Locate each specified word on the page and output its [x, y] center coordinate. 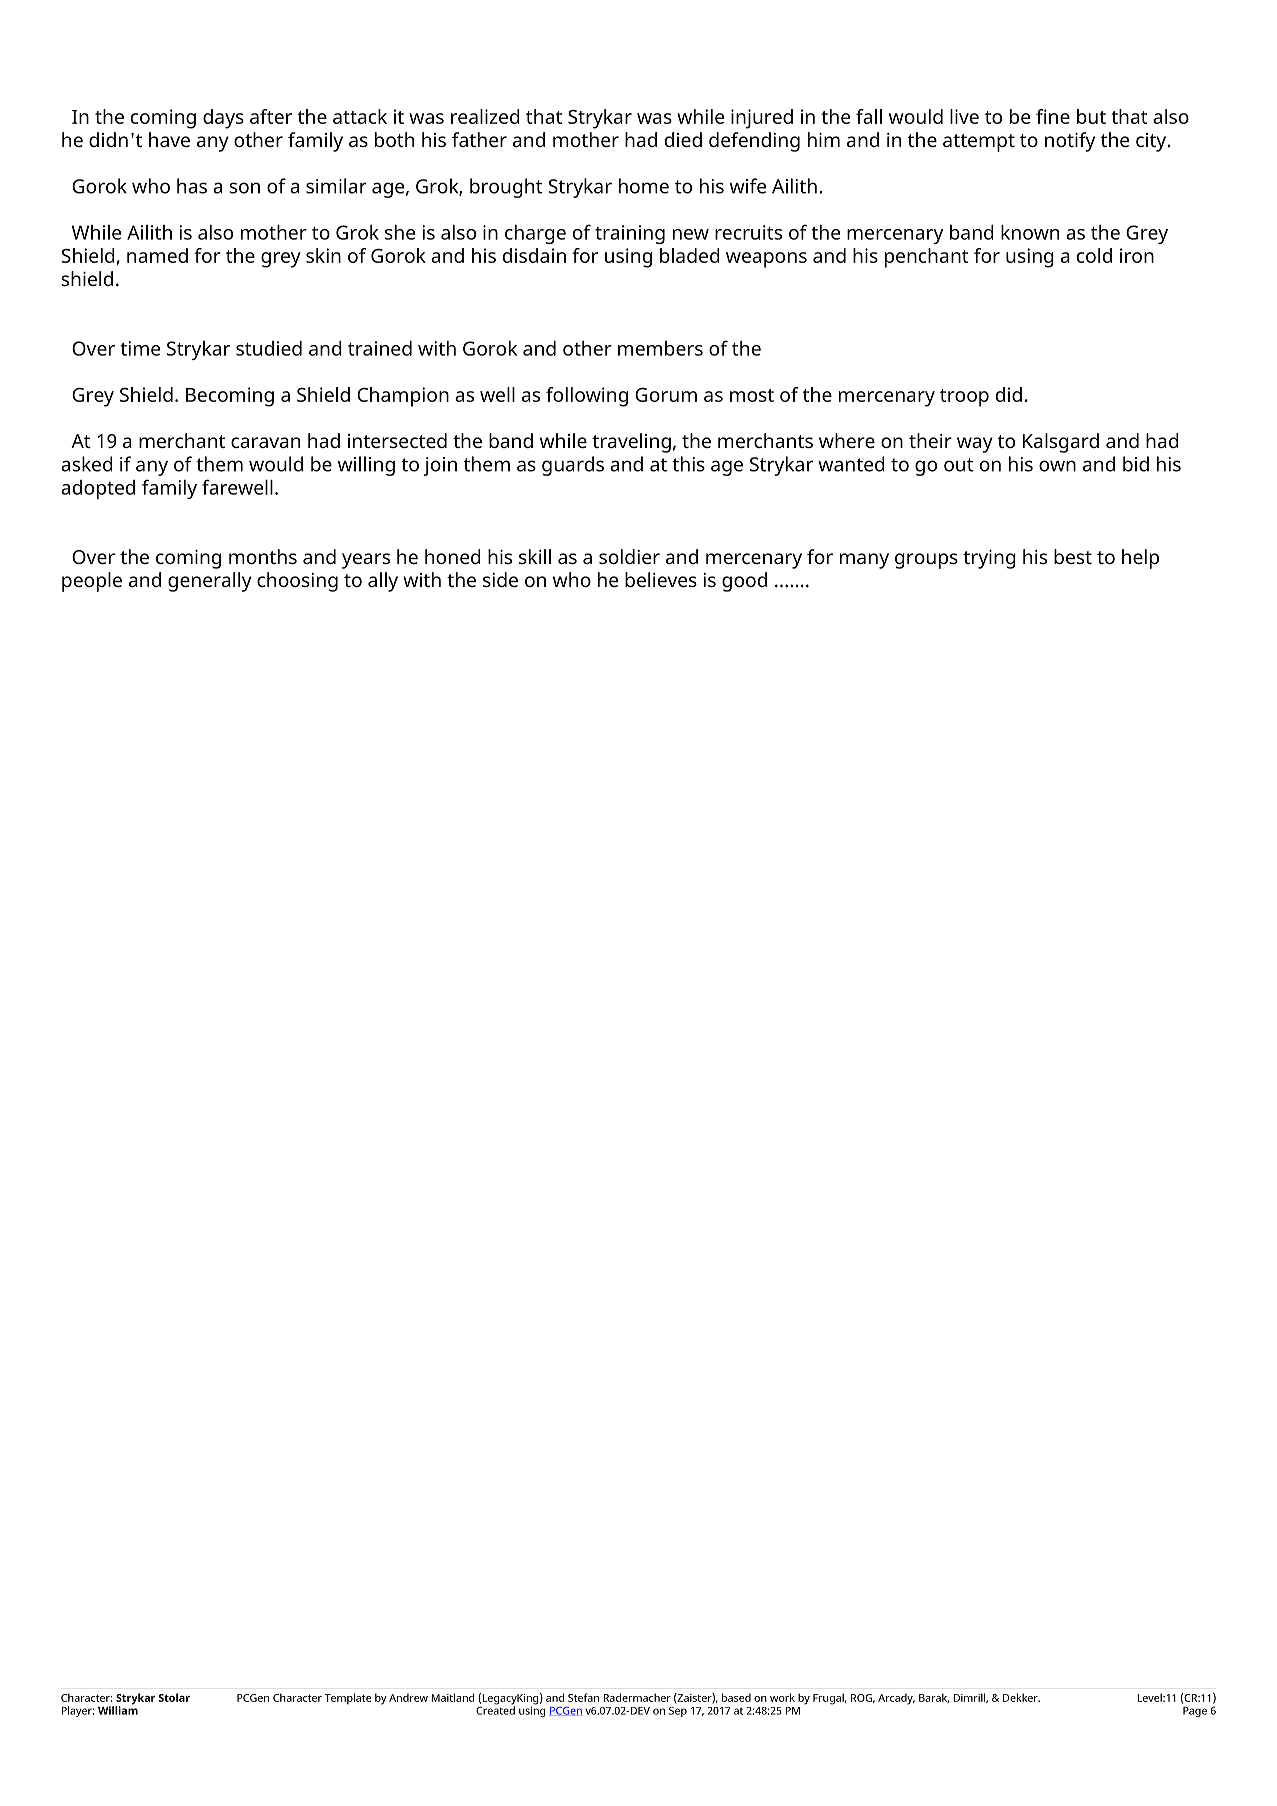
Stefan [583, 1697]
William [118, 1709]
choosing [297, 582]
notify [1070, 142]
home [644, 186]
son [244, 188]
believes [661, 579]
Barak [934, 1698]
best [1073, 556]
